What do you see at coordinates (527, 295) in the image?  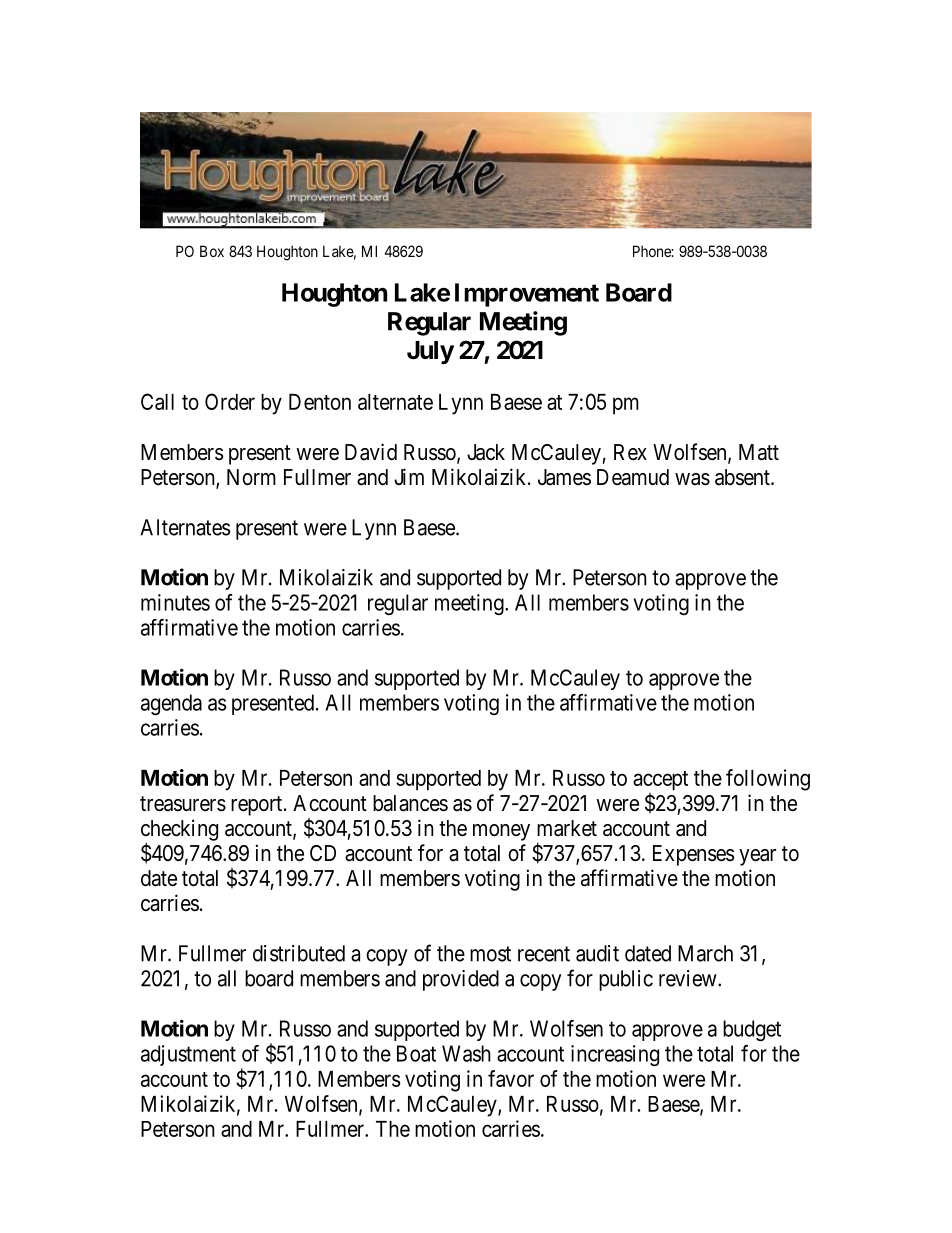 I see `Improvement` at bounding box center [527, 295].
